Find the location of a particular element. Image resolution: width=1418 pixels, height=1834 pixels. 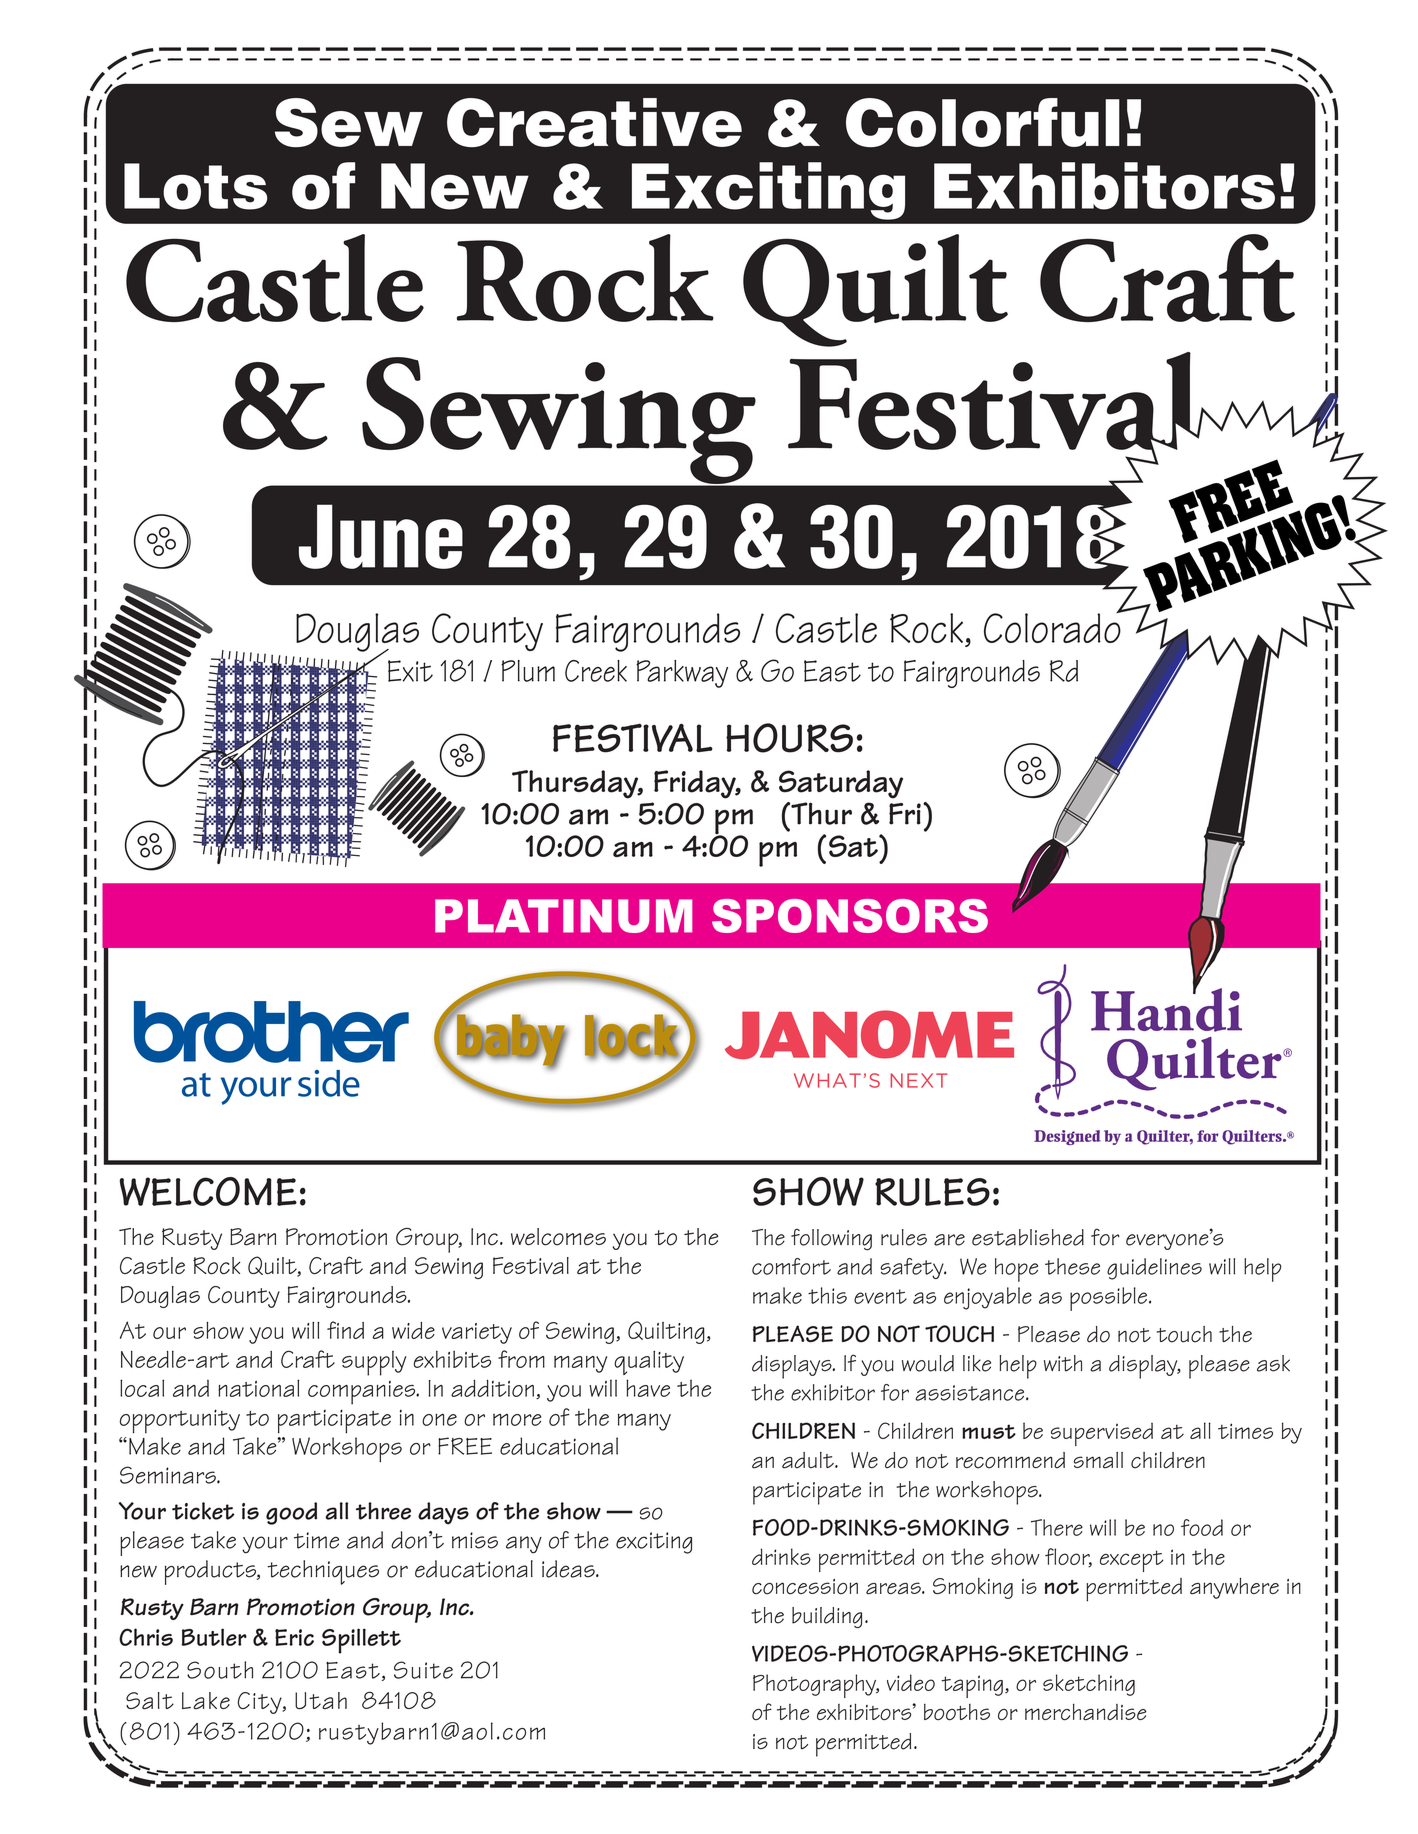

Colorful is located at coordinates (983, 122).
